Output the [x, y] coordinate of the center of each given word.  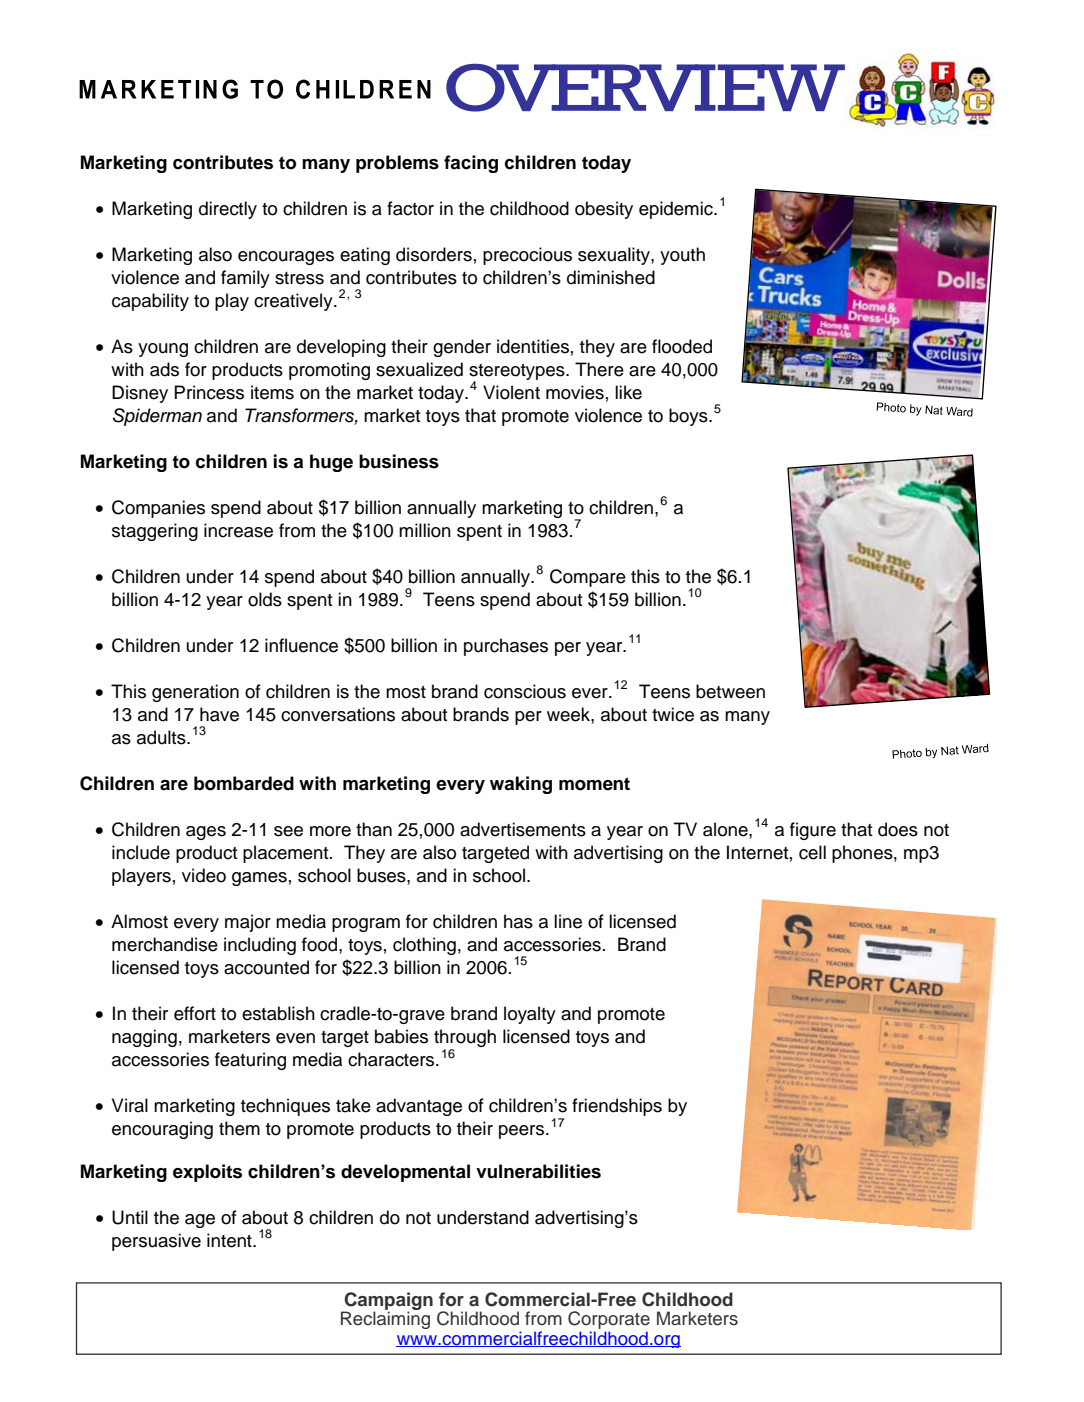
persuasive [156, 1242]
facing [471, 164]
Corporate [609, 1320]
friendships [617, 1107]
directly [228, 210]
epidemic [677, 210]
